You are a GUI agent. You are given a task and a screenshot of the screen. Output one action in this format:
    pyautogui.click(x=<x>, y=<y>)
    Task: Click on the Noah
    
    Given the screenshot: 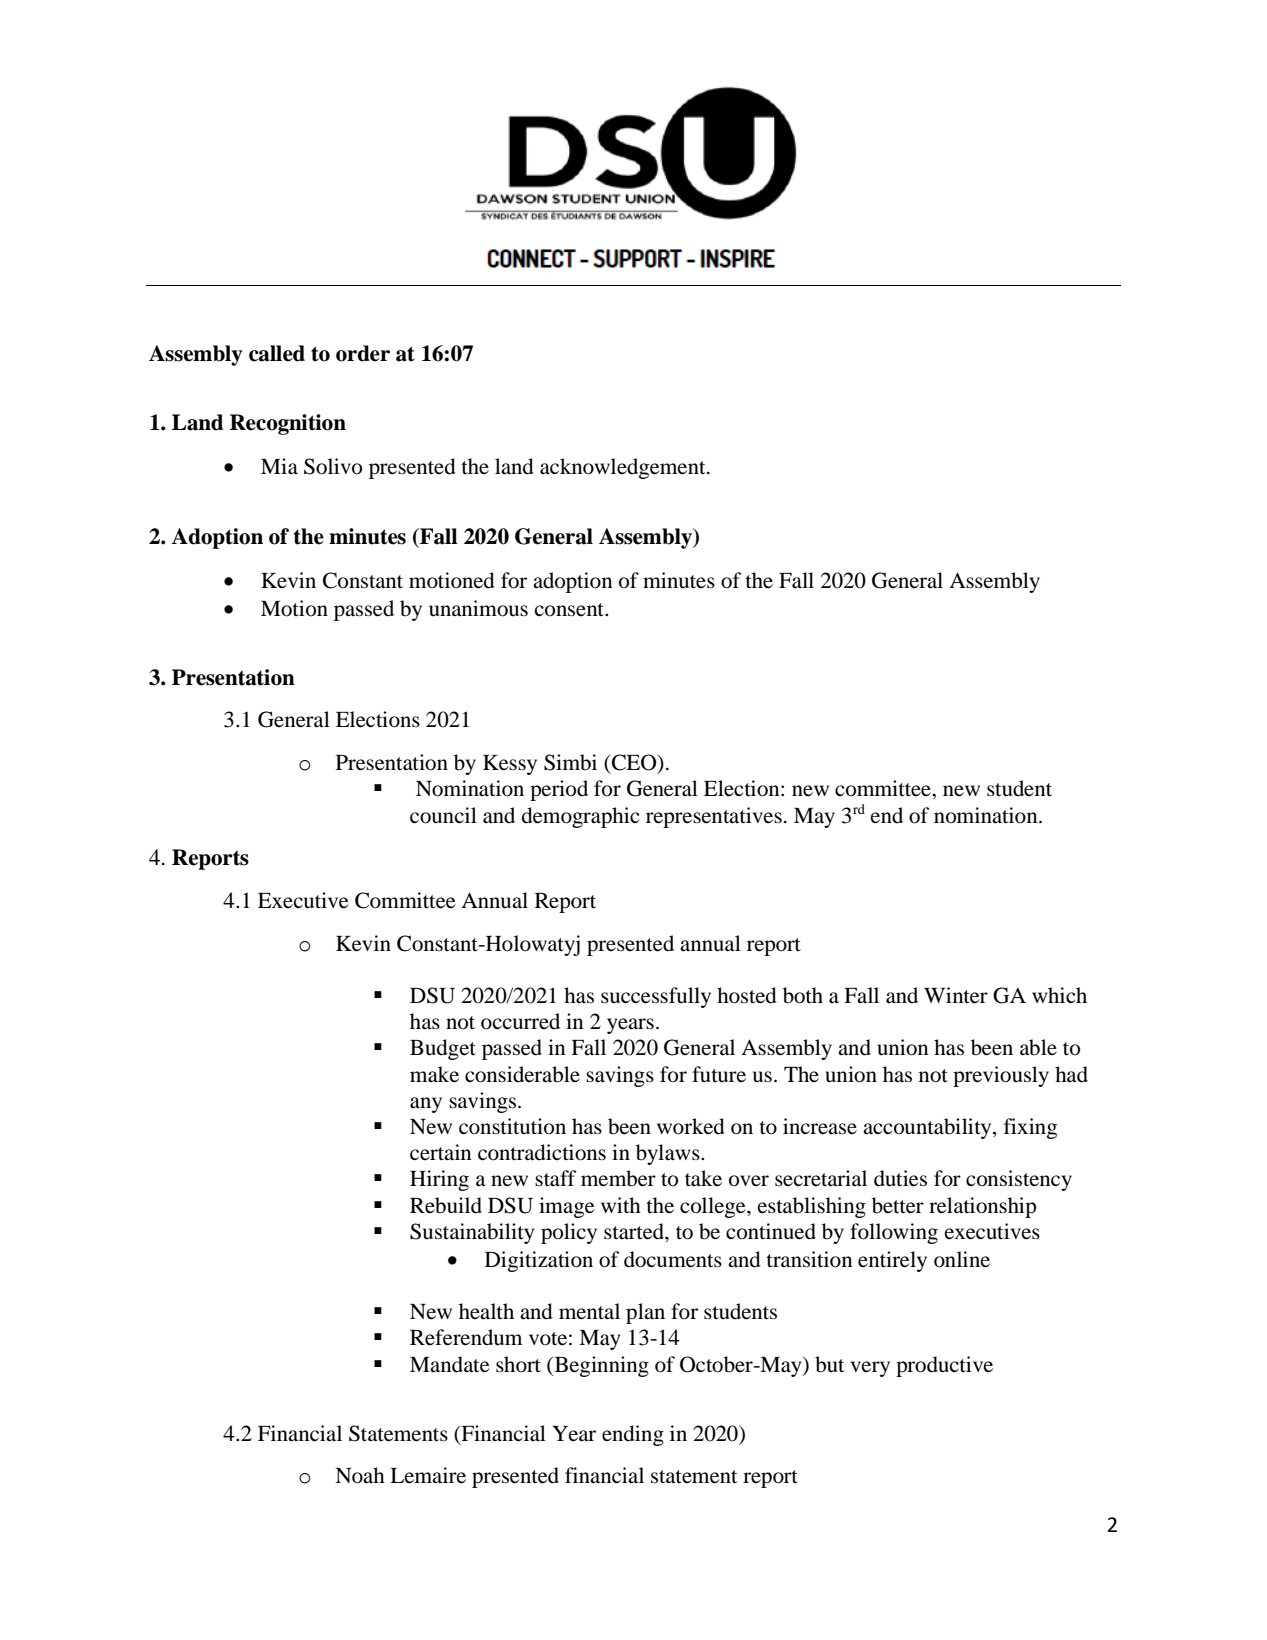 What is the action you would take?
    pyautogui.click(x=360, y=1475)
